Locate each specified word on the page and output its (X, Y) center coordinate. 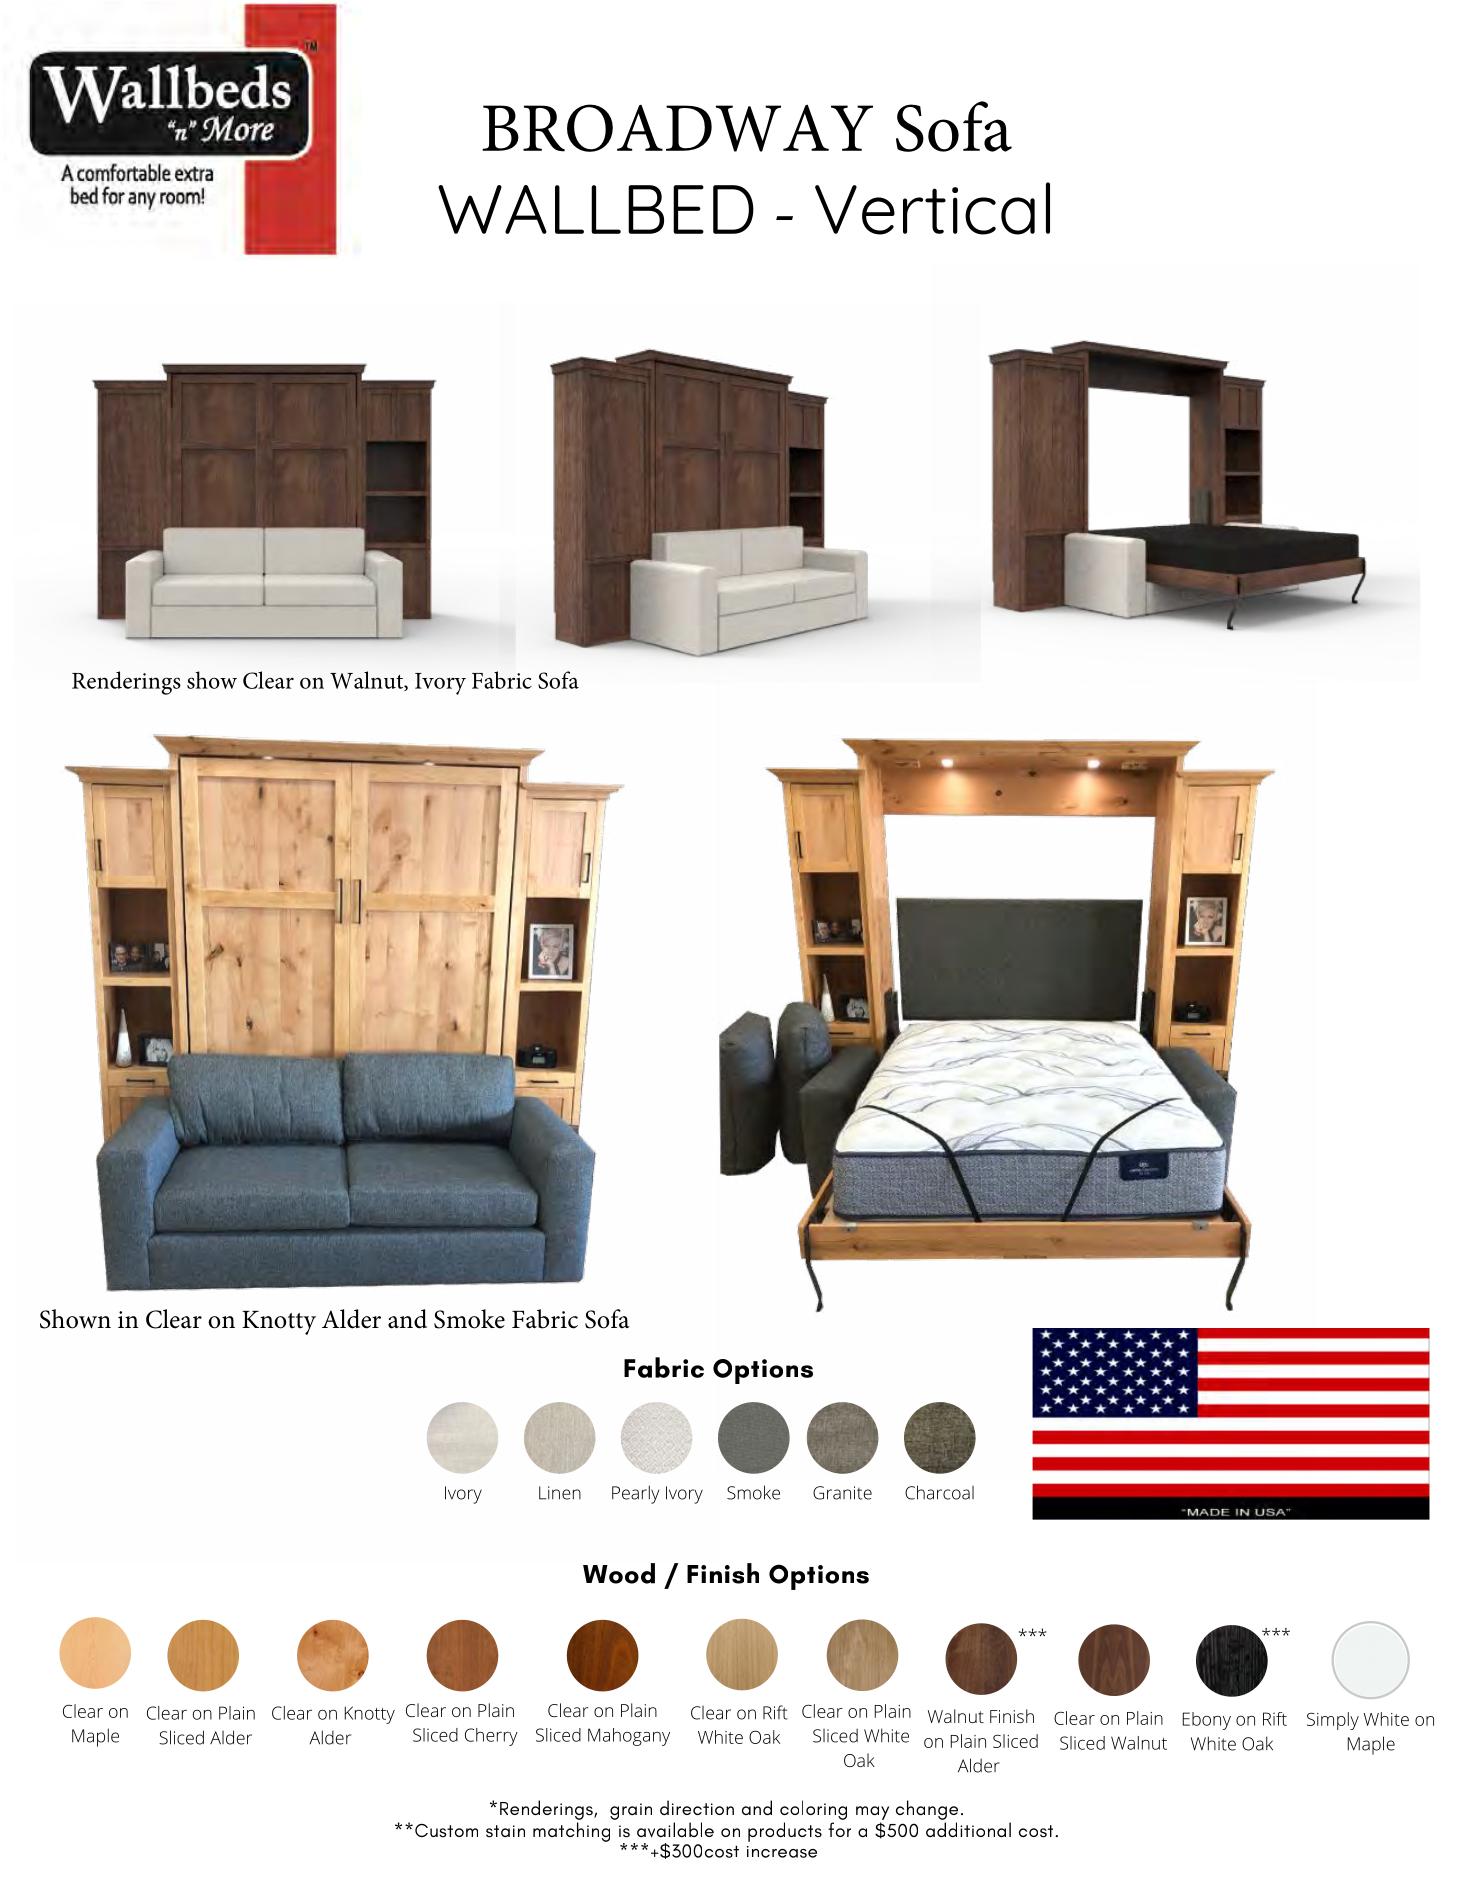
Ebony (1207, 1721)
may (872, 1813)
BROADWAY (677, 128)
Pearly (635, 1494)
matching (571, 1832)
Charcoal (939, 1492)
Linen (560, 1493)
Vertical (932, 208)
